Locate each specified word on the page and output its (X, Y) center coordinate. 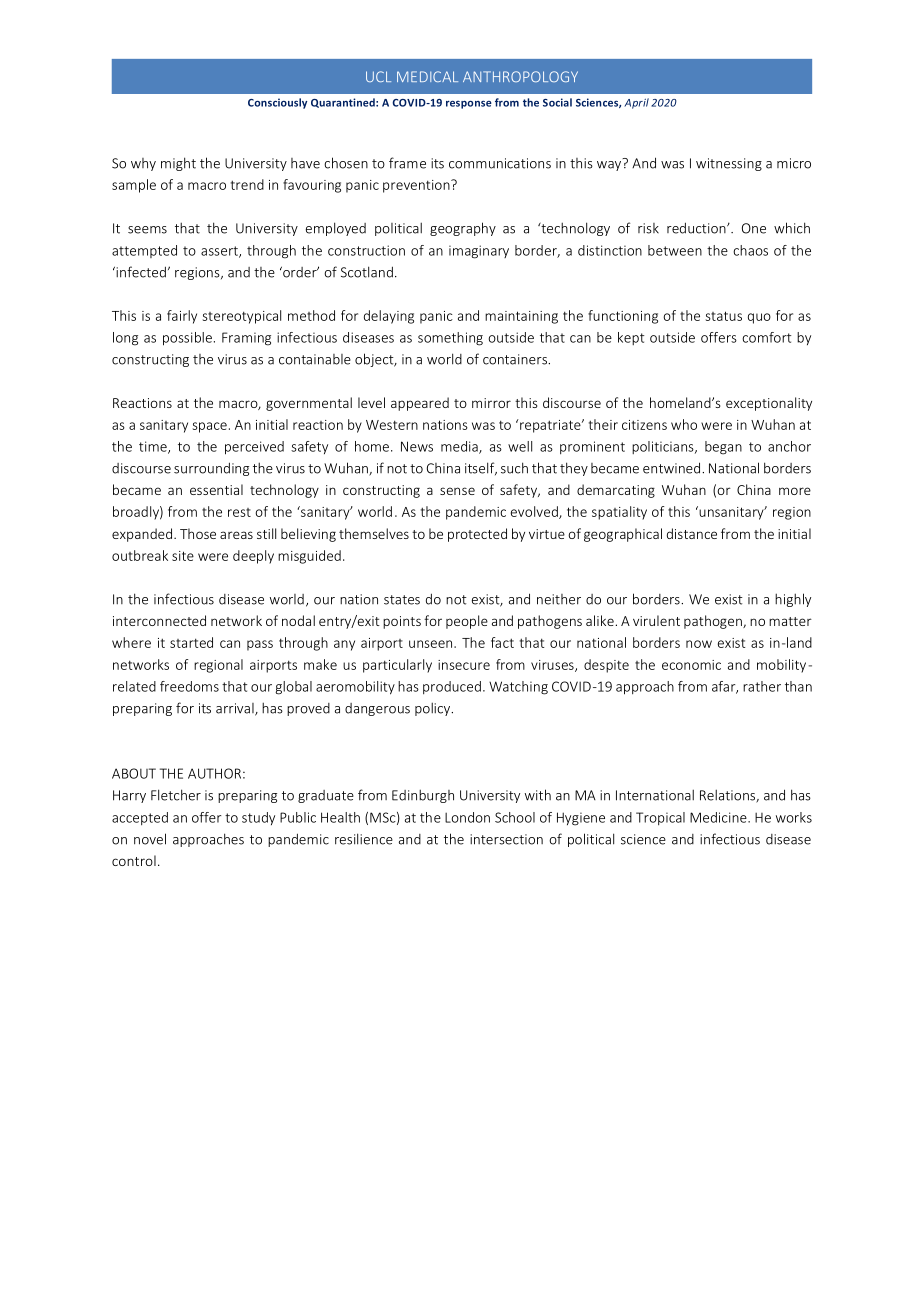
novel (150, 839)
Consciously (277, 103)
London (467, 817)
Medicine (719, 817)
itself (481, 468)
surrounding (211, 469)
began (723, 448)
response (469, 104)
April (636, 103)
